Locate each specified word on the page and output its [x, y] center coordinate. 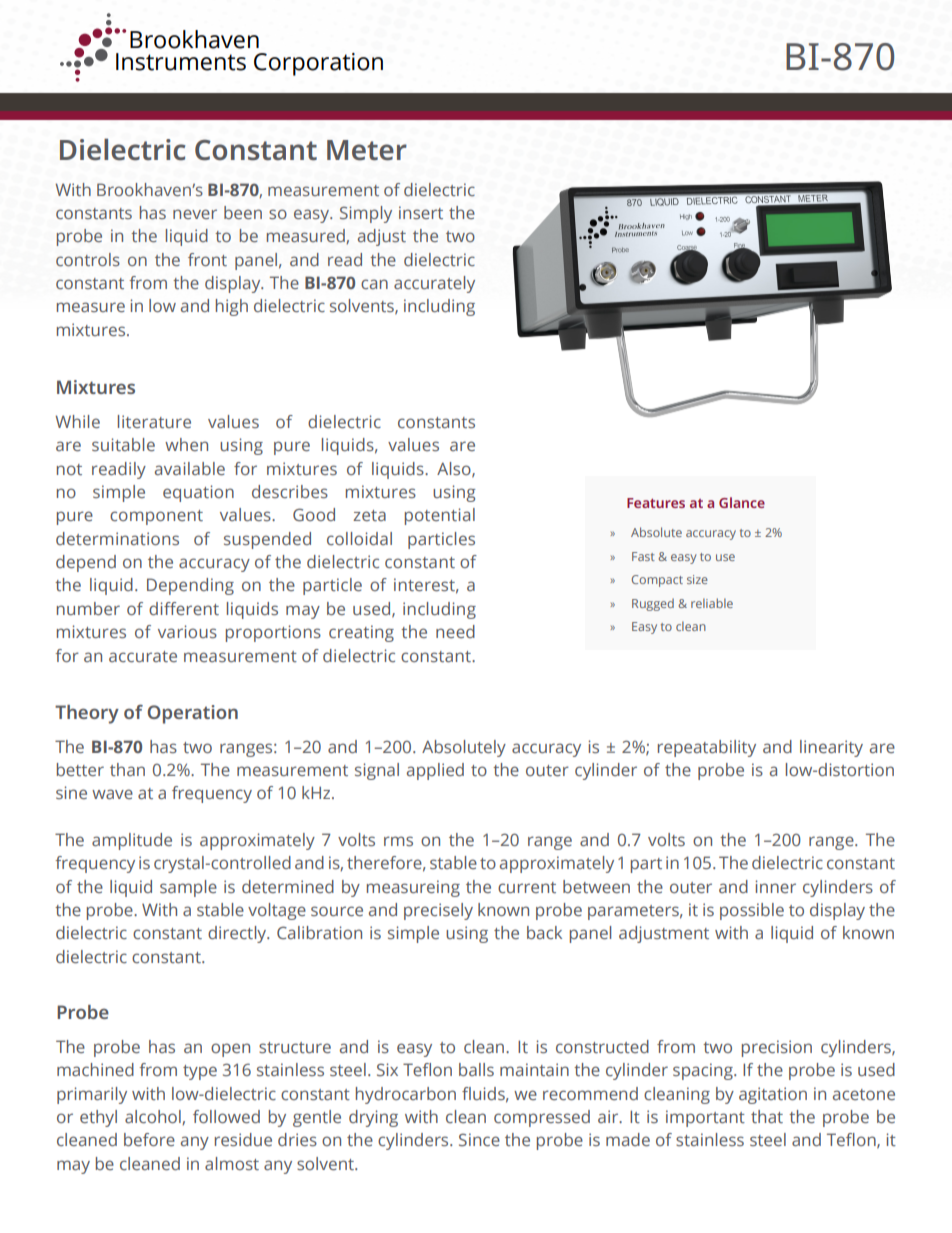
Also [455, 469]
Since [479, 1139]
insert [421, 212]
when [186, 444]
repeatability [707, 748]
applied [435, 771]
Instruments [181, 62]
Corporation [318, 64]
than [127, 769]
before [149, 1139]
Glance [742, 502]
